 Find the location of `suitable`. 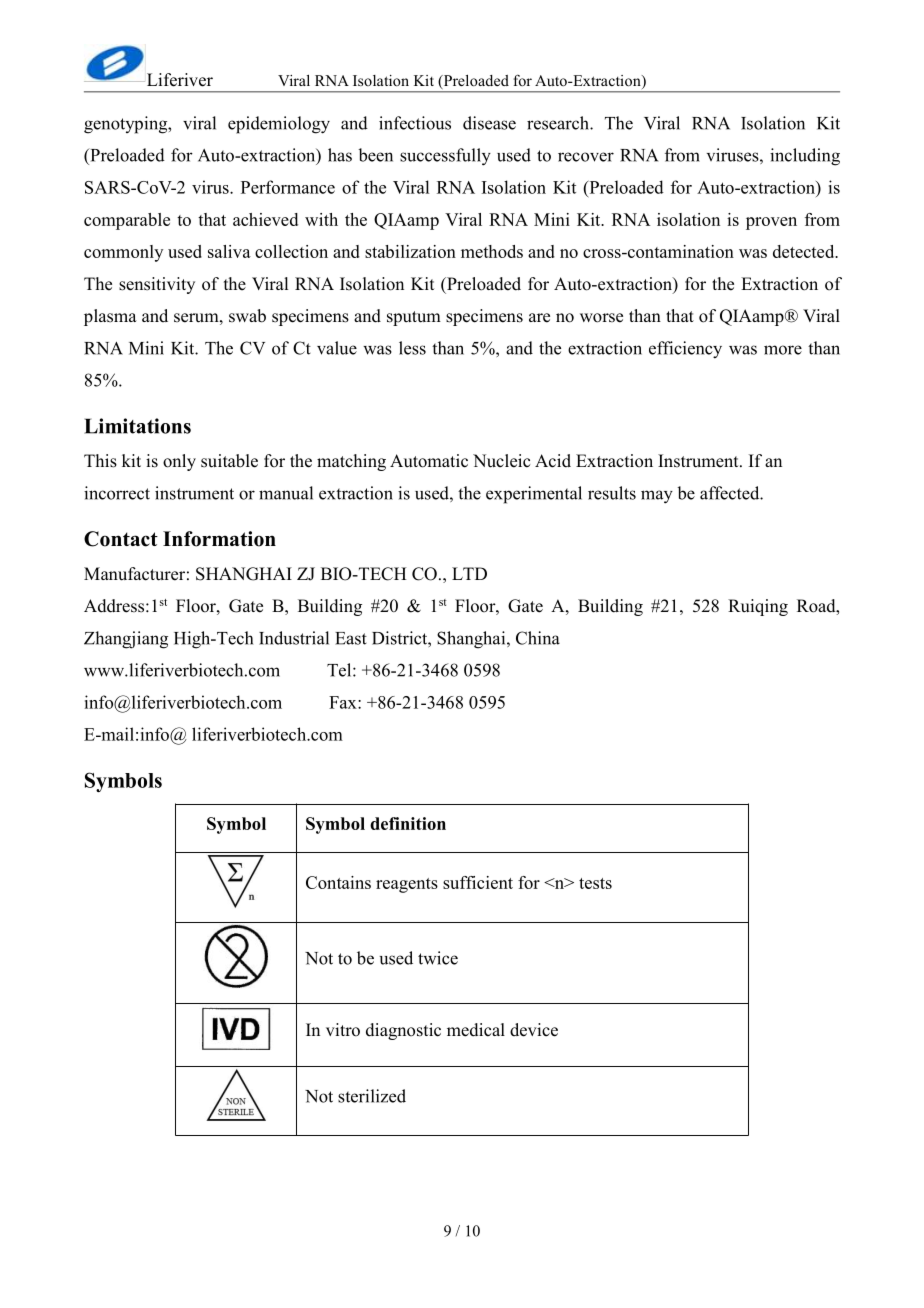

suitable is located at coordinates (229, 461).
